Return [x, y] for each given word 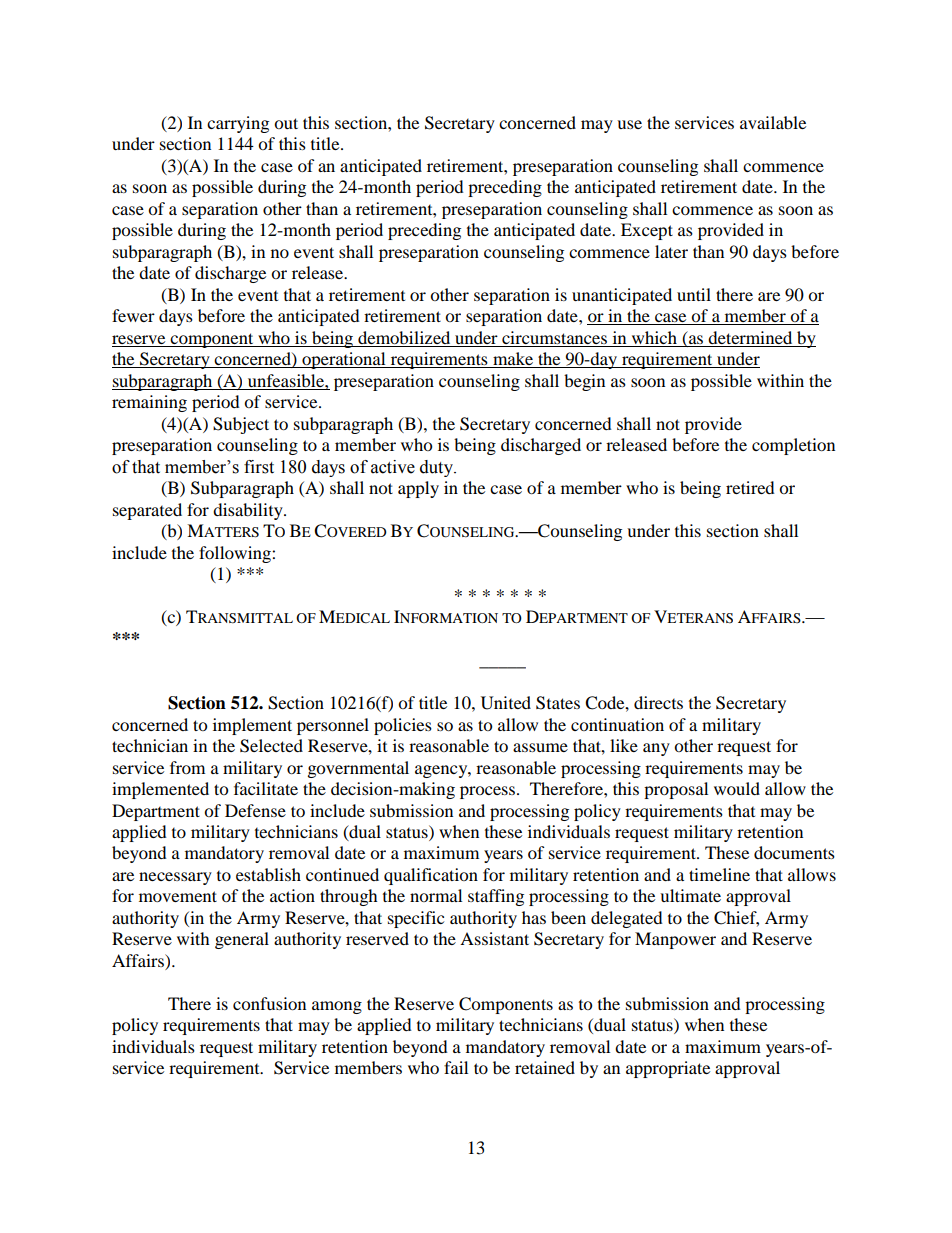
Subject [241, 425]
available [773, 122]
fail [456, 1067]
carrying [238, 124]
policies [403, 726]
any [656, 749]
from [187, 767]
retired [750, 487]
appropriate [668, 1069]
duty [438, 468]
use [629, 124]
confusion [269, 1003]
